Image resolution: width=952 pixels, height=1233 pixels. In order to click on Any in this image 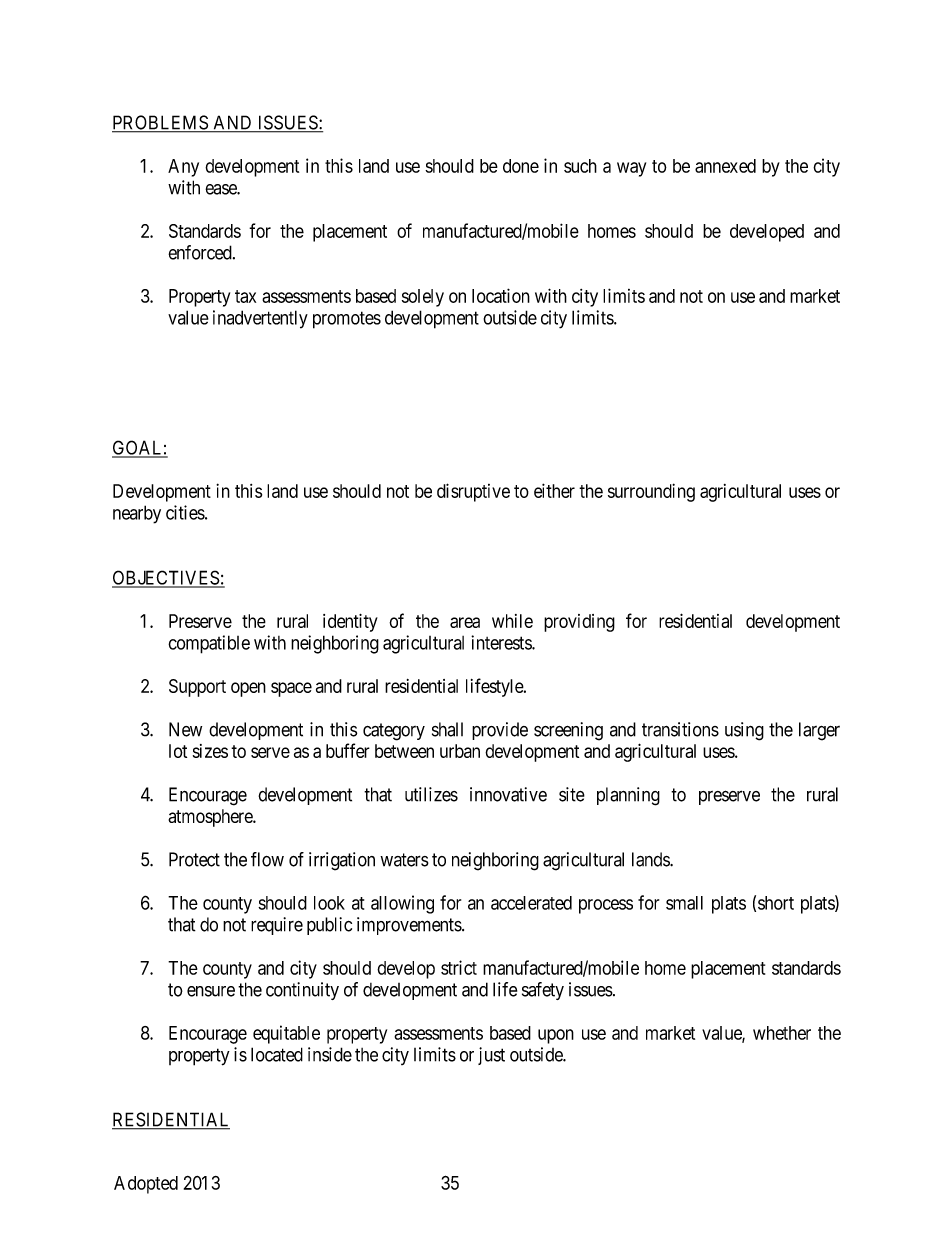, I will do `click(183, 168)`.
